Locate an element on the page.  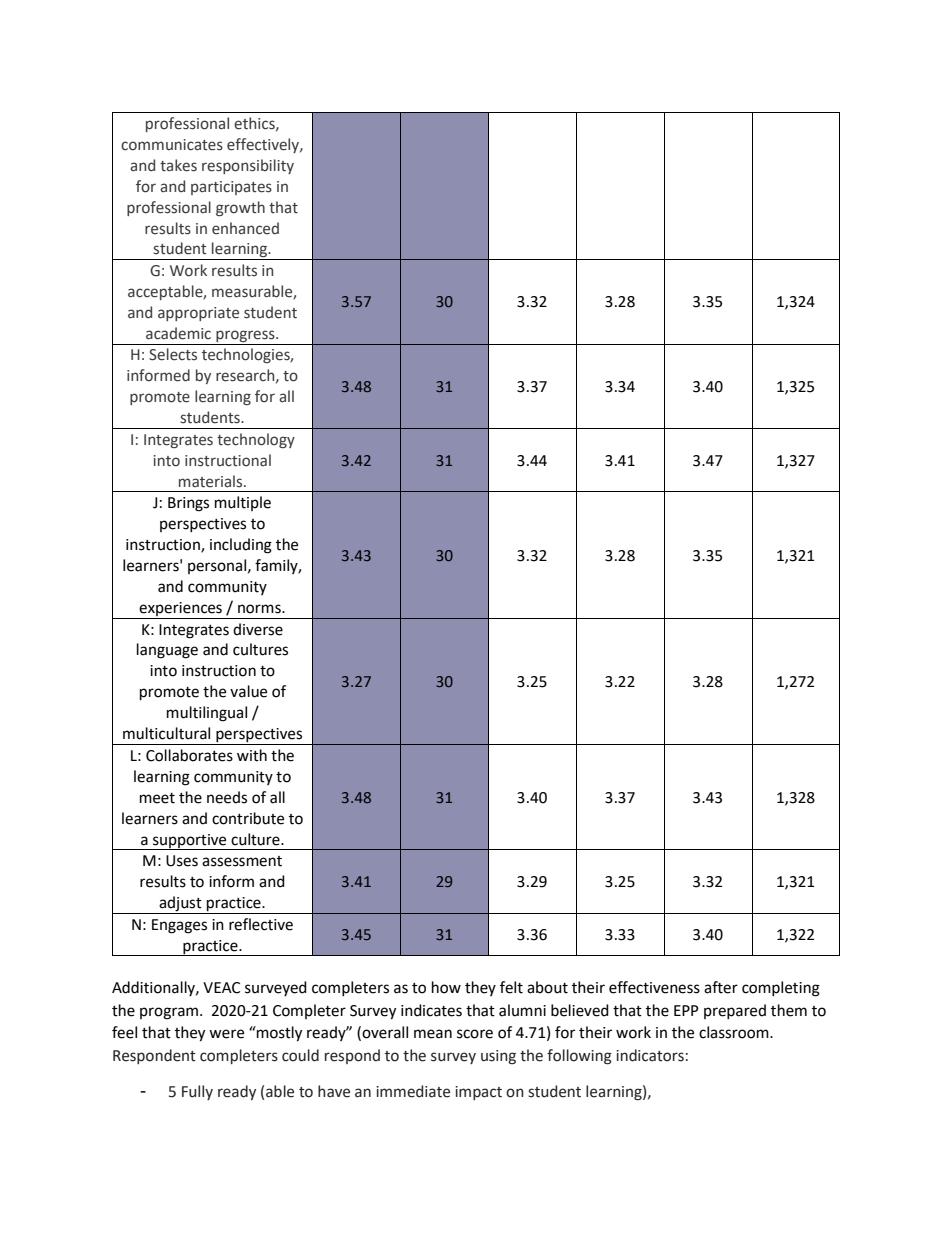
Fully is located at coordinates (197, 1092).
